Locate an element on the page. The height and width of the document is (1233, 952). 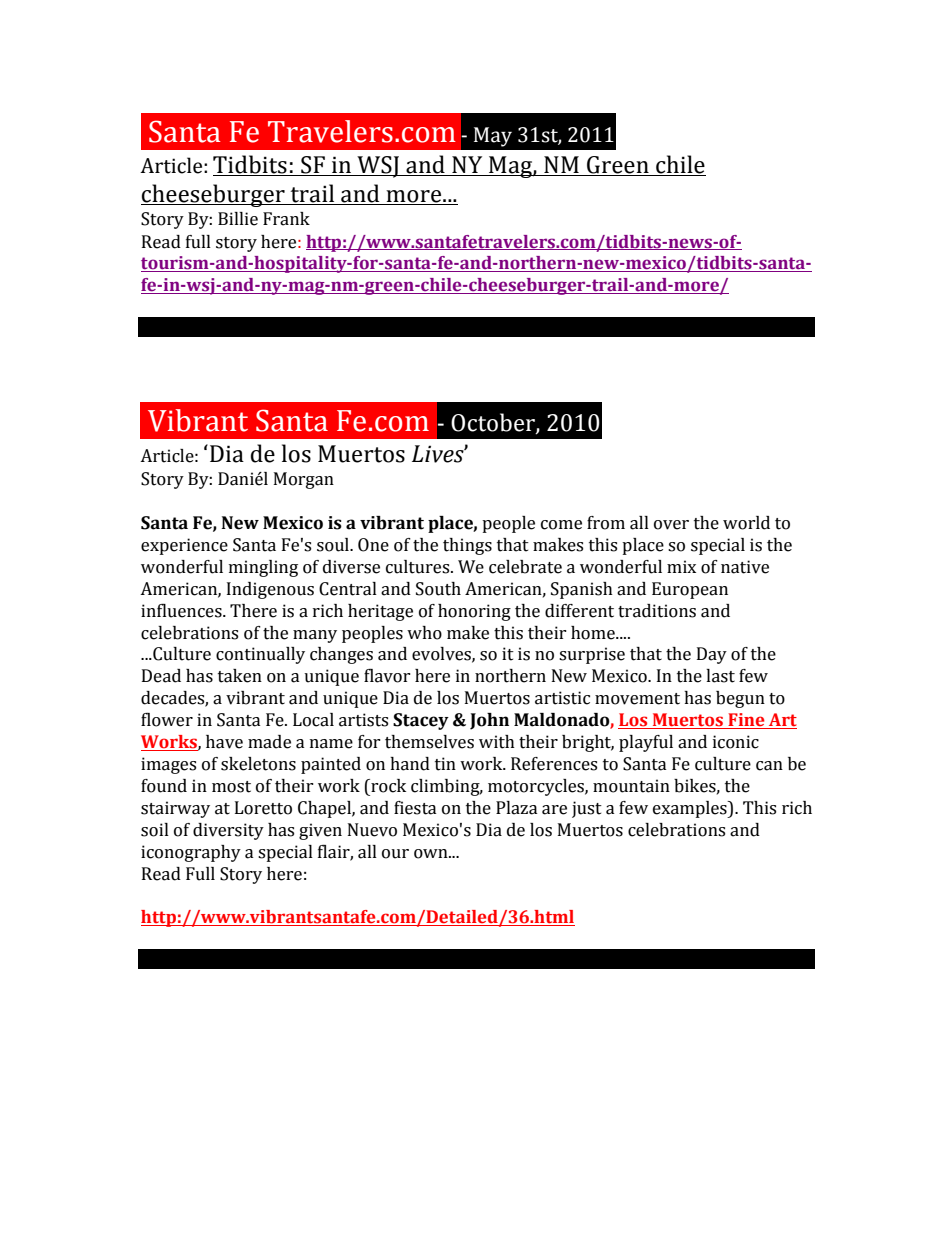
continually is located at coordinates (260, 655).
